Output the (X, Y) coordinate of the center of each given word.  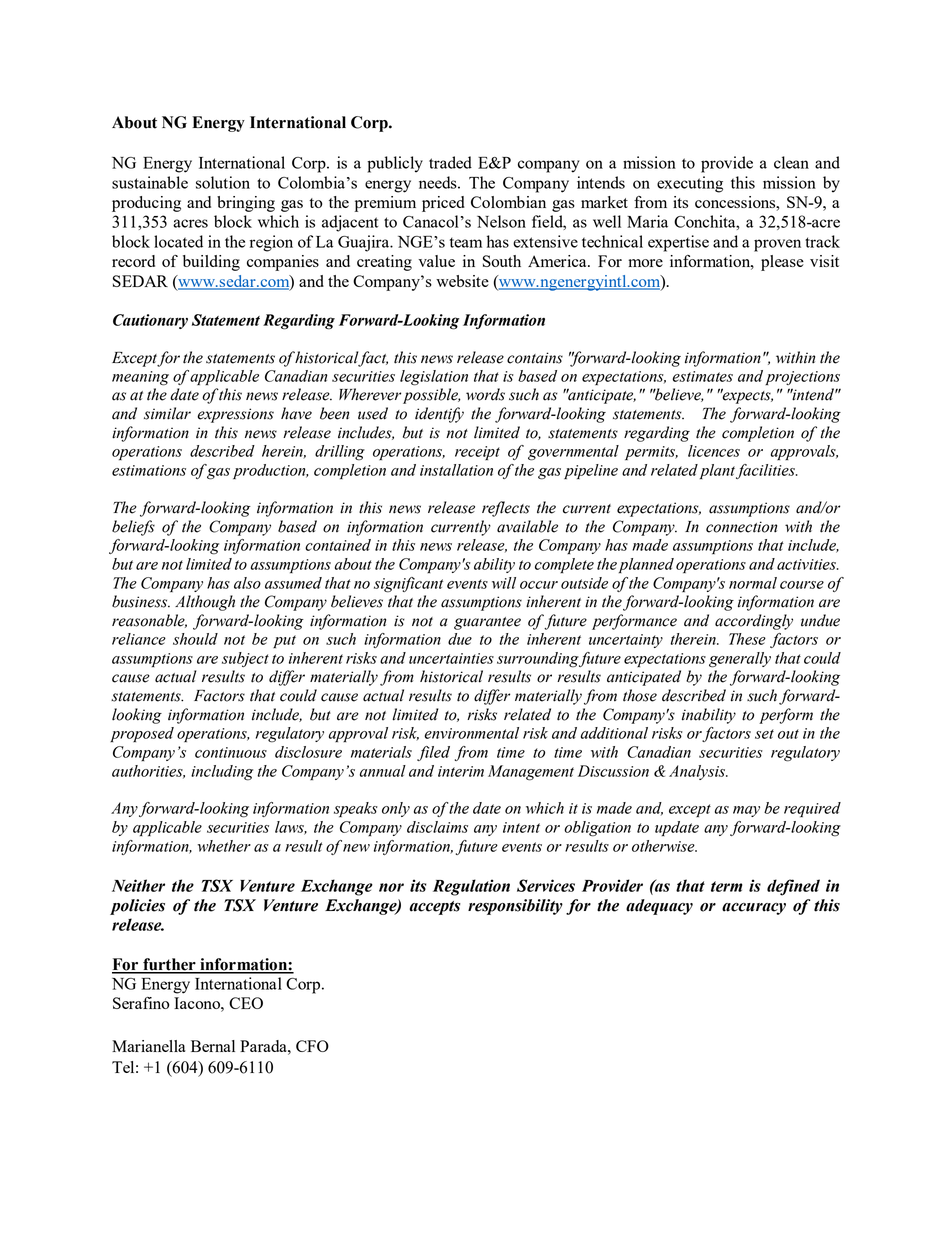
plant (719, 471)
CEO (246, 1003)
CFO (312, 1046)
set (764, 734)
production (270, 471)
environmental (471, 733)
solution (223, 182)
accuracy (754, 909)
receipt (477, 453)
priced (443, 204)
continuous (231, 752)
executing (690, 184)
